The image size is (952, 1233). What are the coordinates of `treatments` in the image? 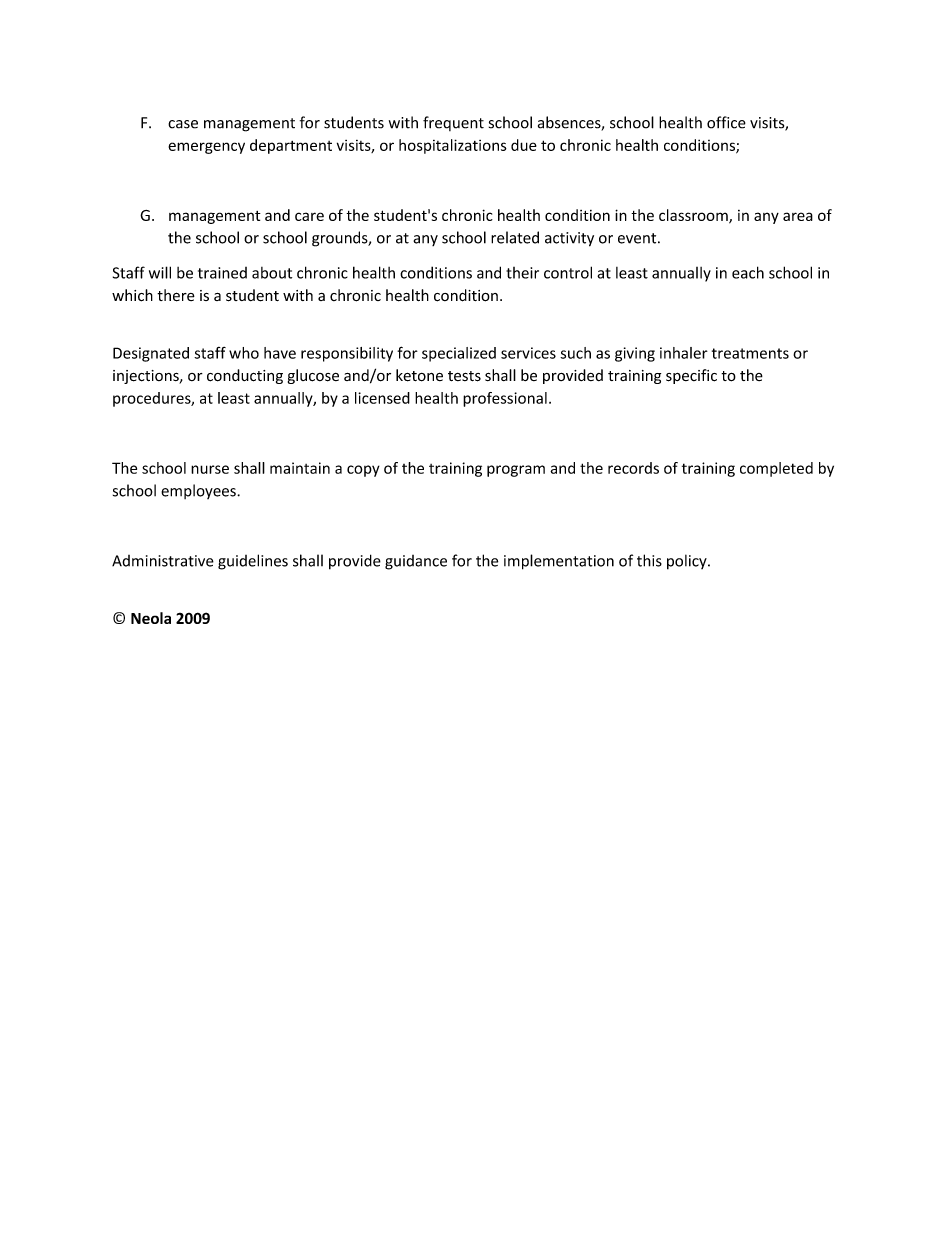 It's located at (750, 353).
